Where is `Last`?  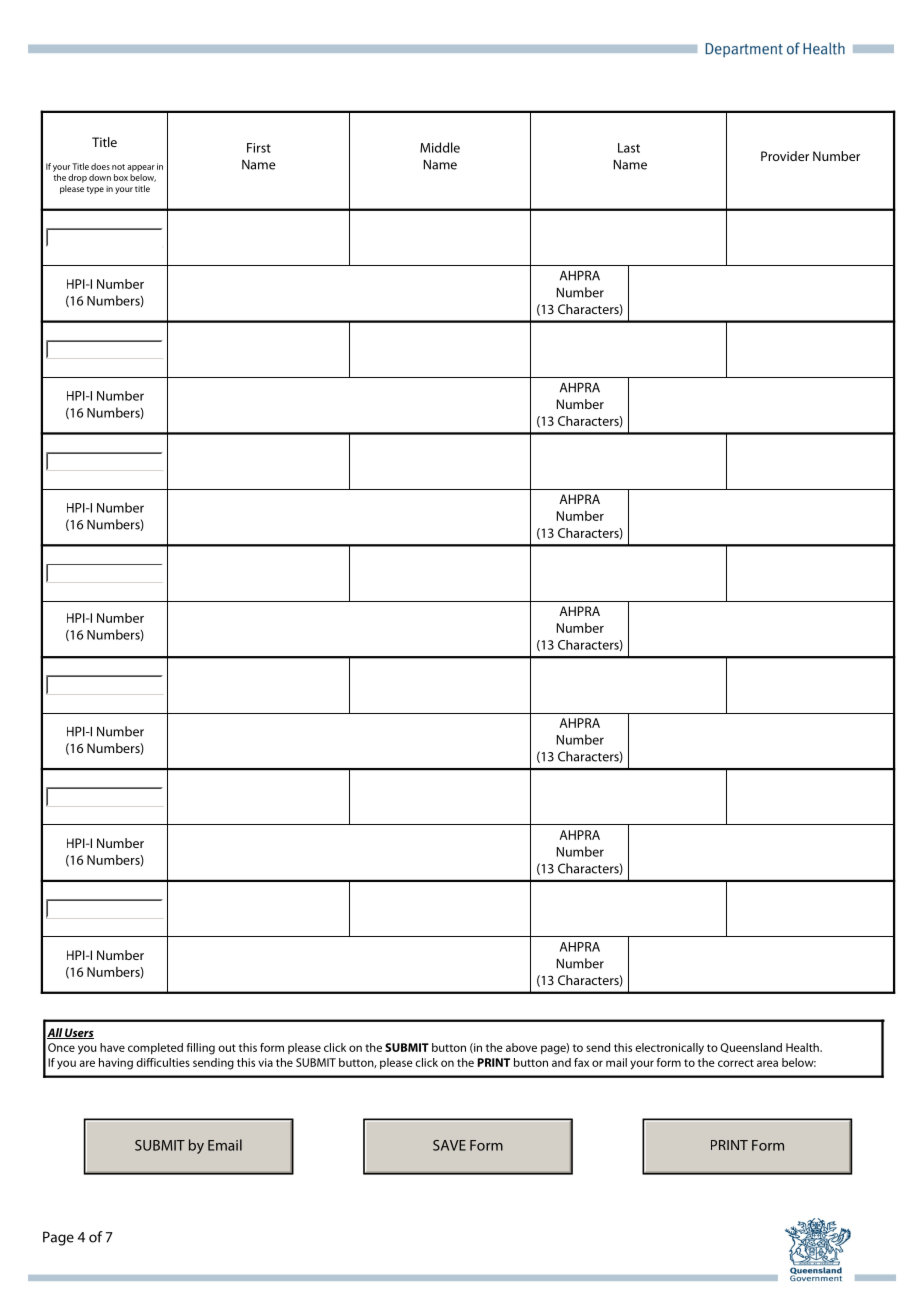
Last is located at coordinates (629, 148).
